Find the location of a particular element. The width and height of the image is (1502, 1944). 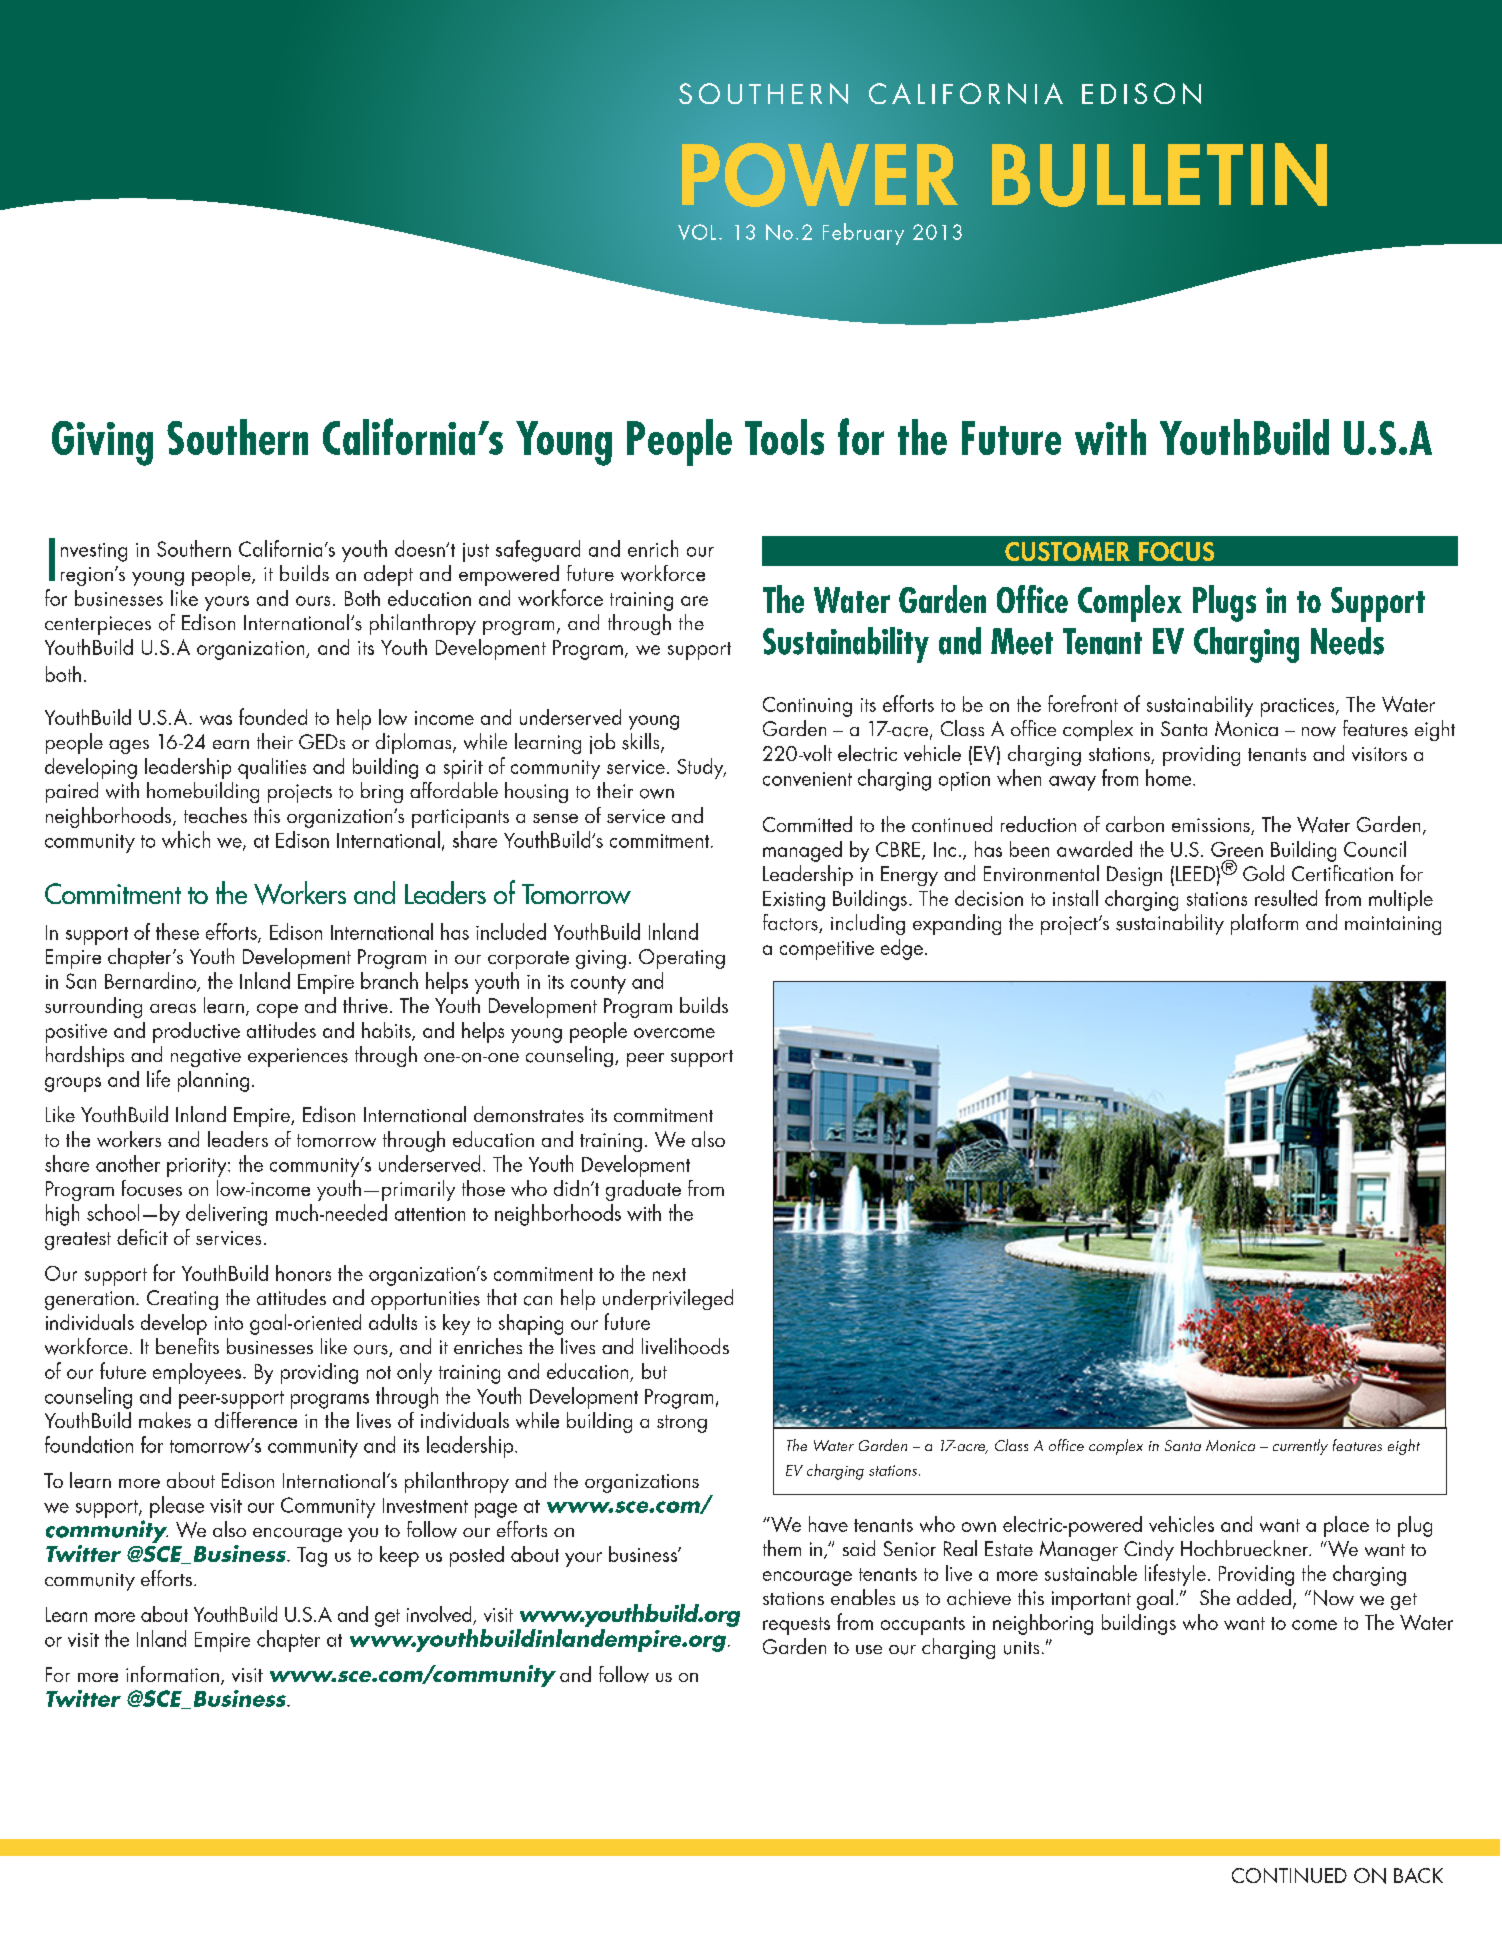

just is located at coordinates (476, 552).
